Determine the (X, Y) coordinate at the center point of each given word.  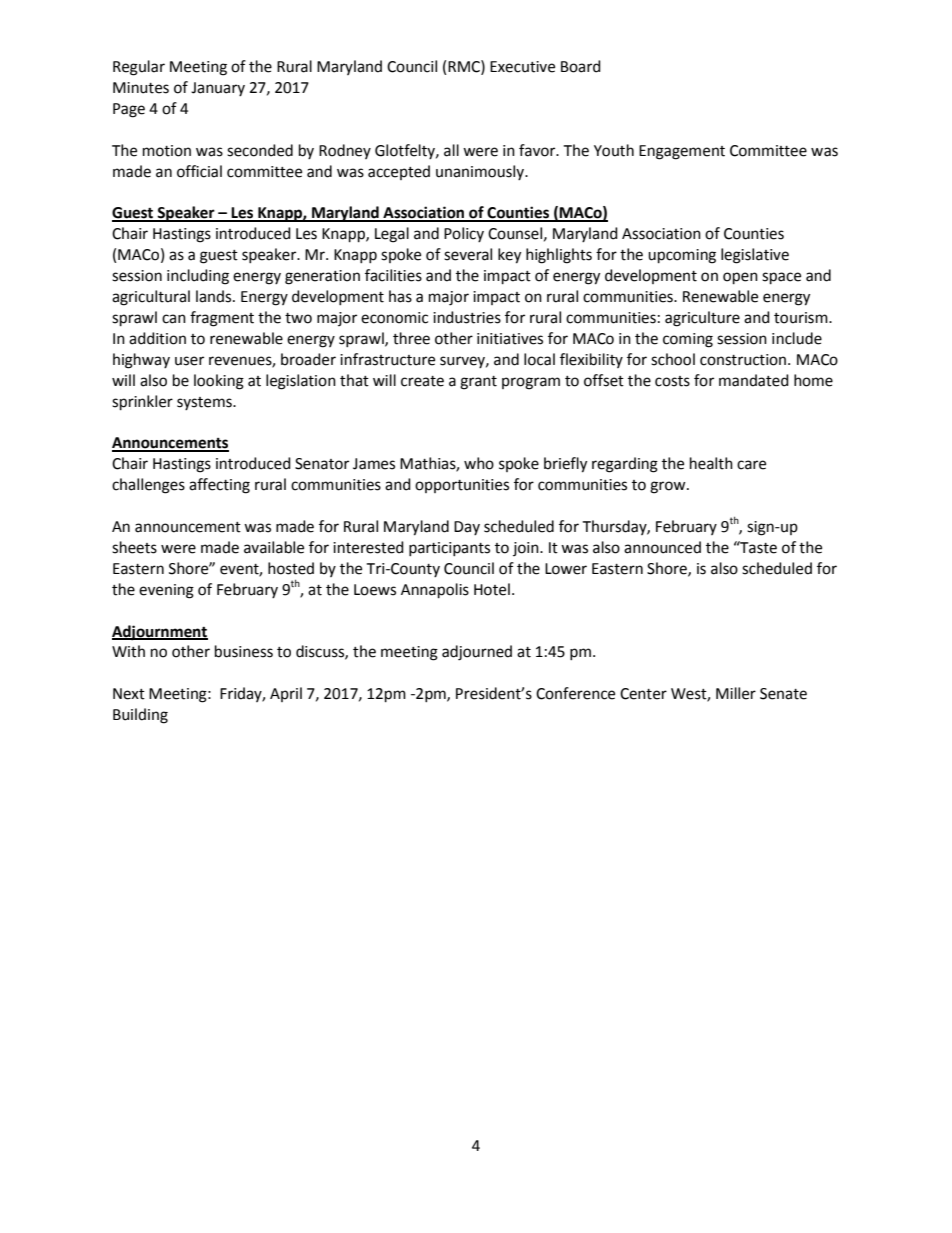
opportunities (462, 486)
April (286, 694)
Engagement (682, 152)
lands (215, 296)
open (740, 278)
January (218, 89)
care (751, 465)
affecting (219, 486)
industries (467, 317)
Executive (522, 67)
